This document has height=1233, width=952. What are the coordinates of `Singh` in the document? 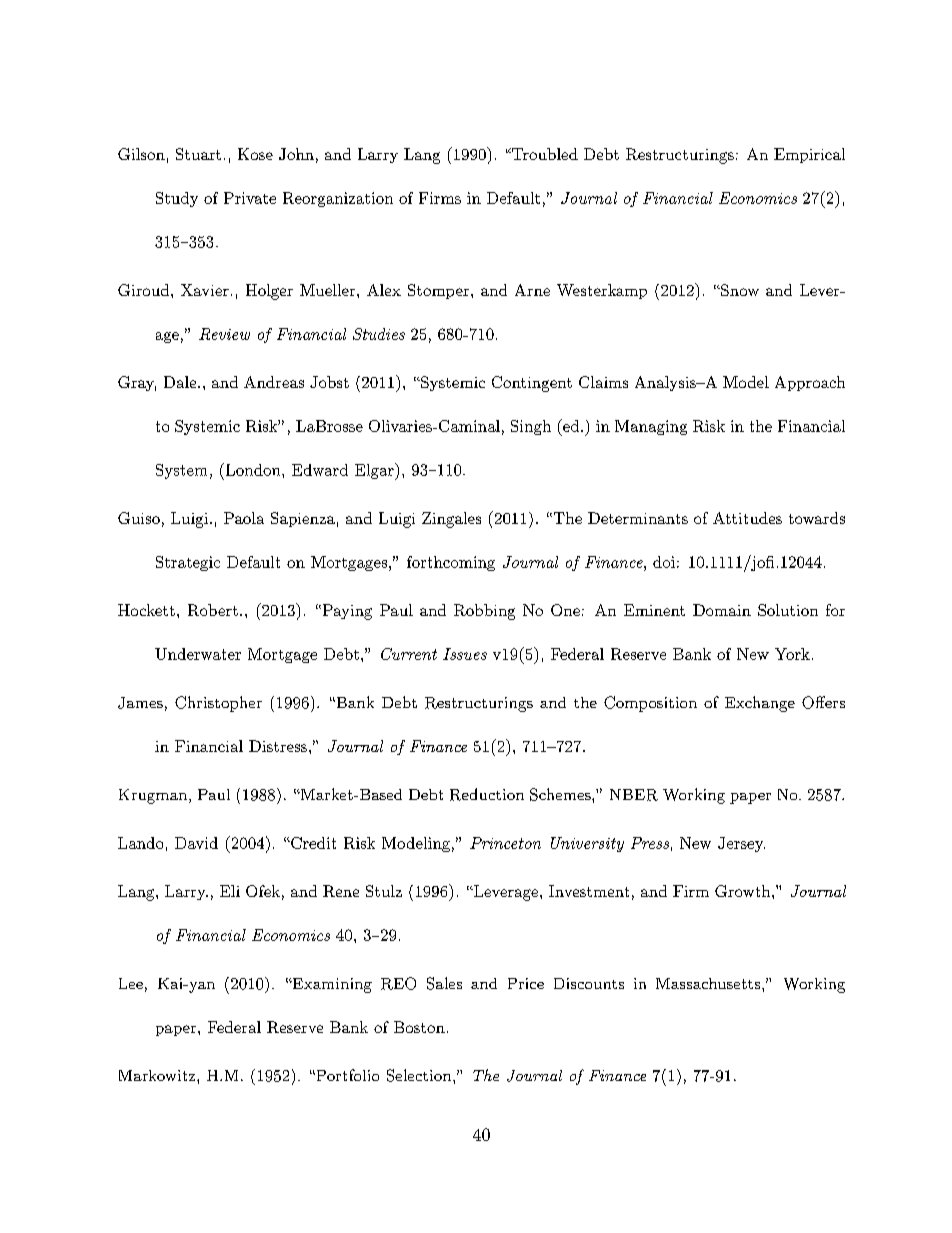 It's located at (531, 427).
